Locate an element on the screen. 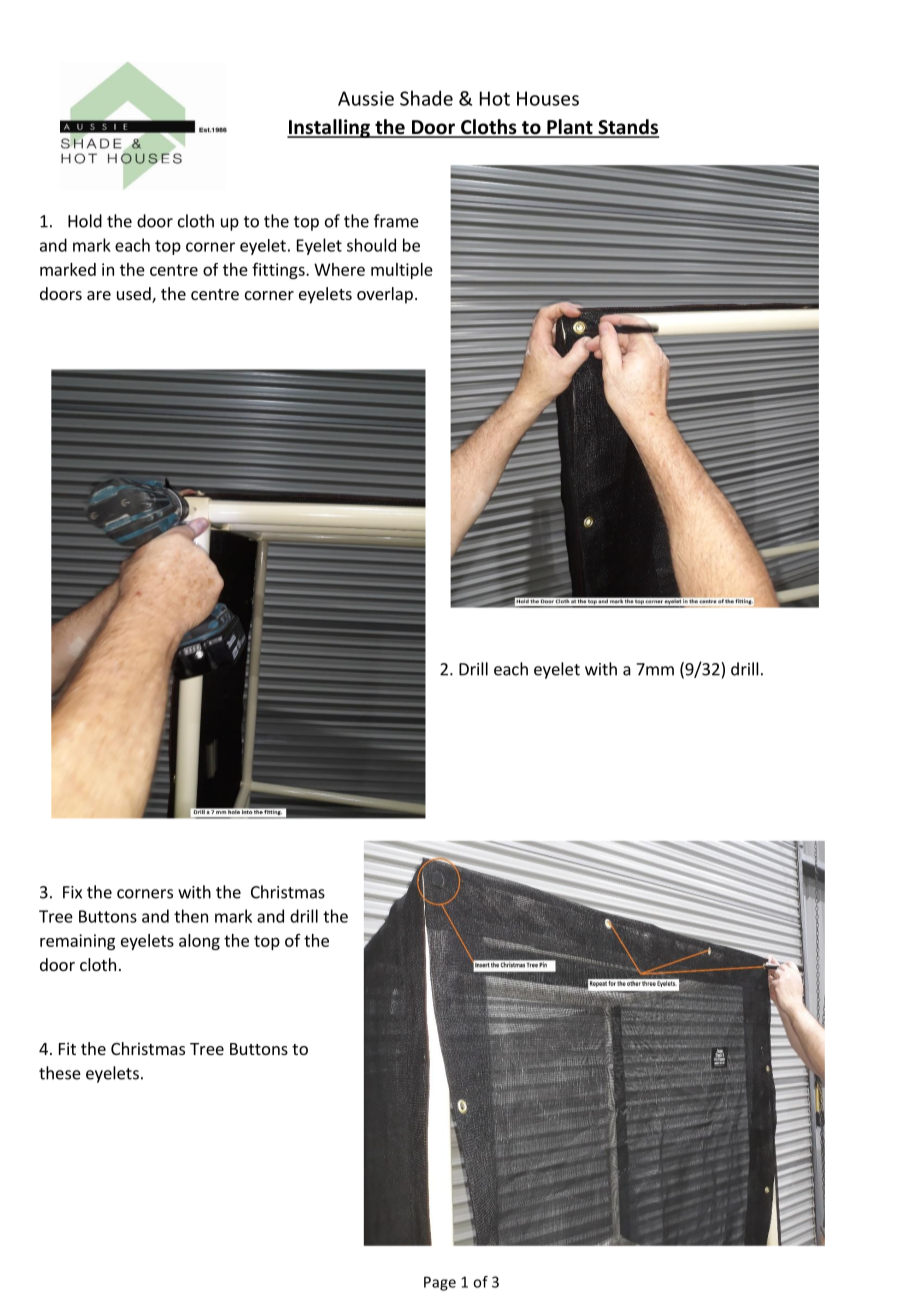 This screenshot has height=1308, width=924. multiple is located at coordinates (402, 271).
